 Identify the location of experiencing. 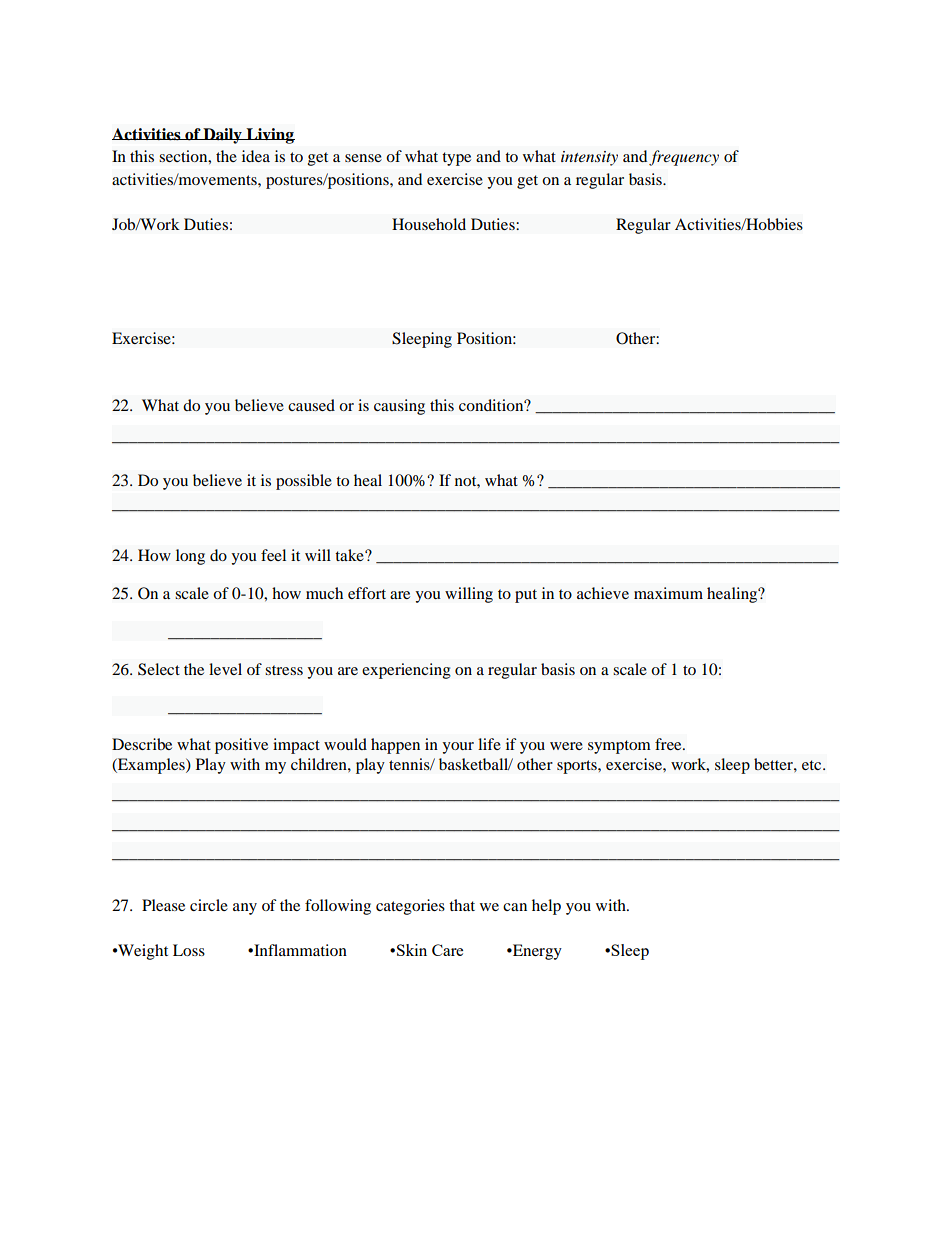
(406, 671).
